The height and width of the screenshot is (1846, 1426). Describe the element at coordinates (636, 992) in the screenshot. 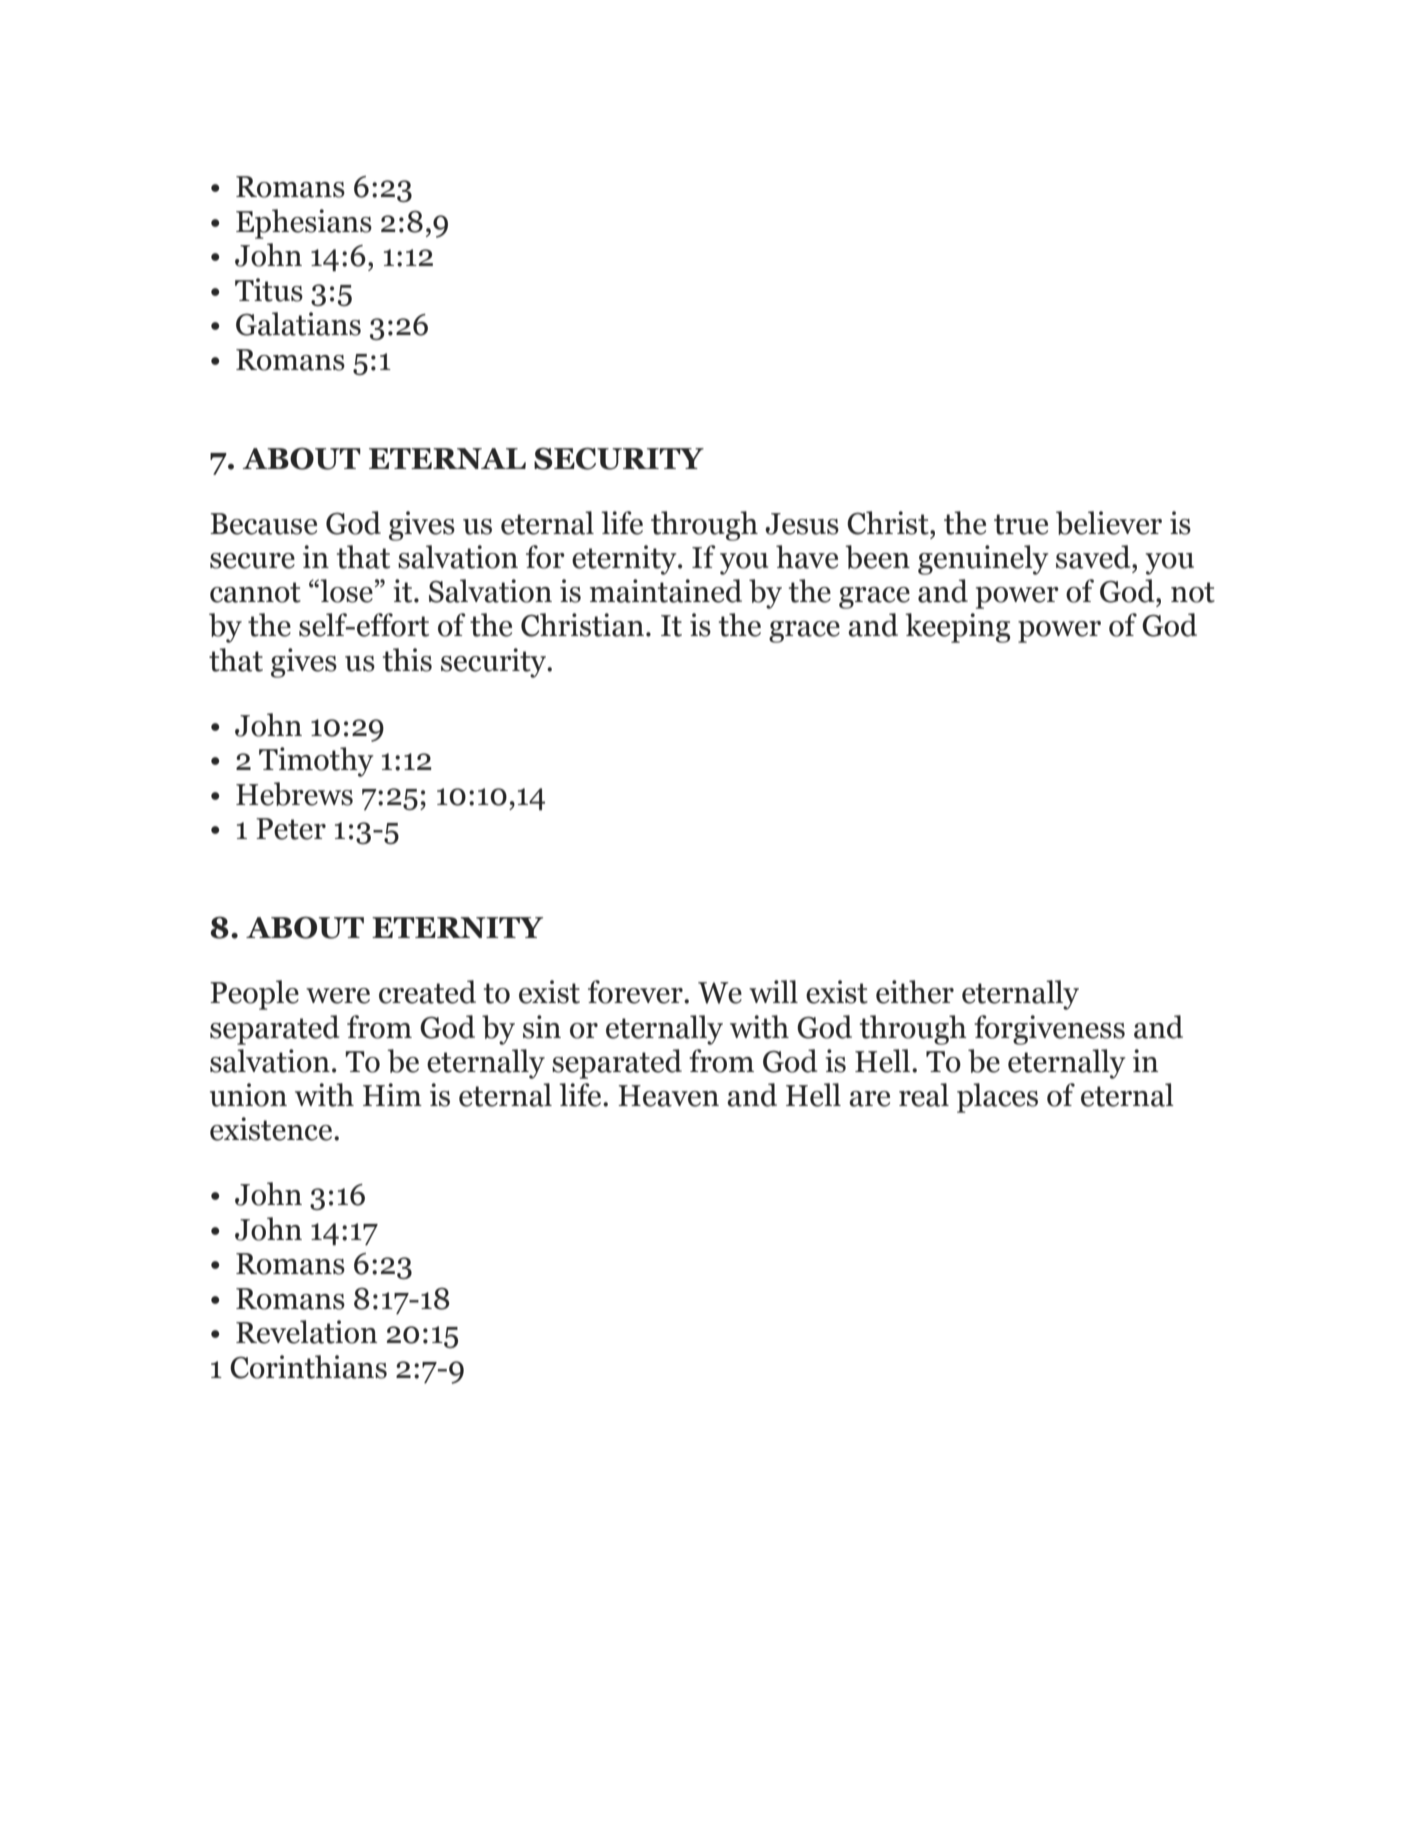

I see `forever` at that location.
